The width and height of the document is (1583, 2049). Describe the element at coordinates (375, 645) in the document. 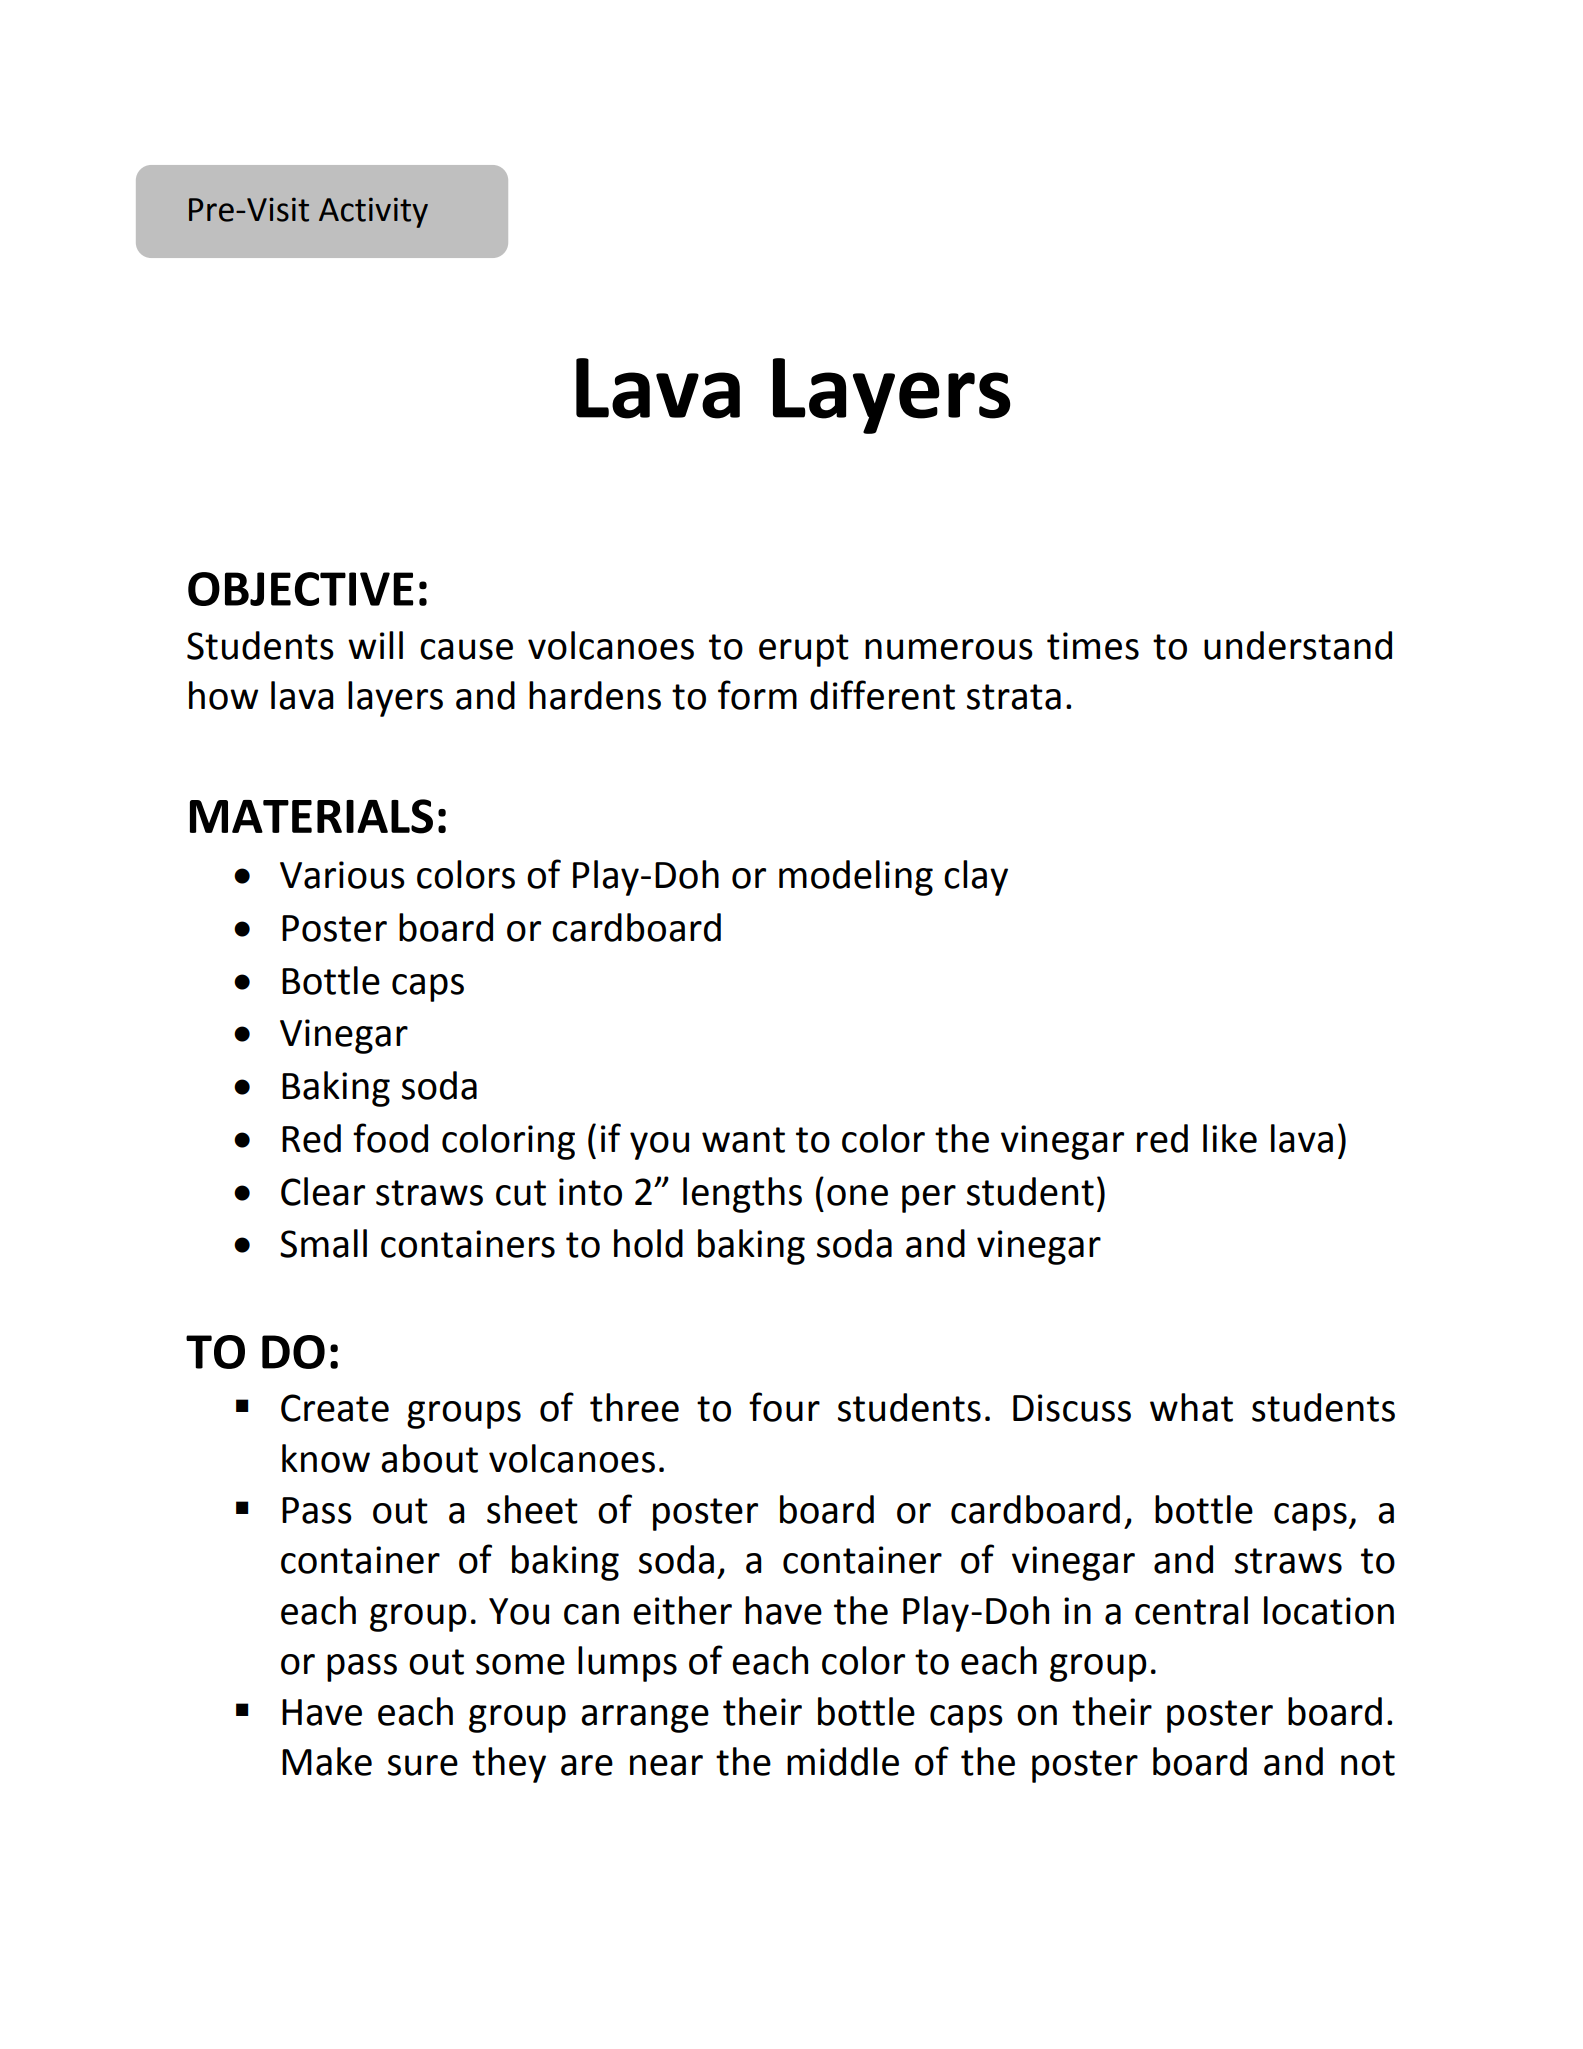

I see `will` at that location.
